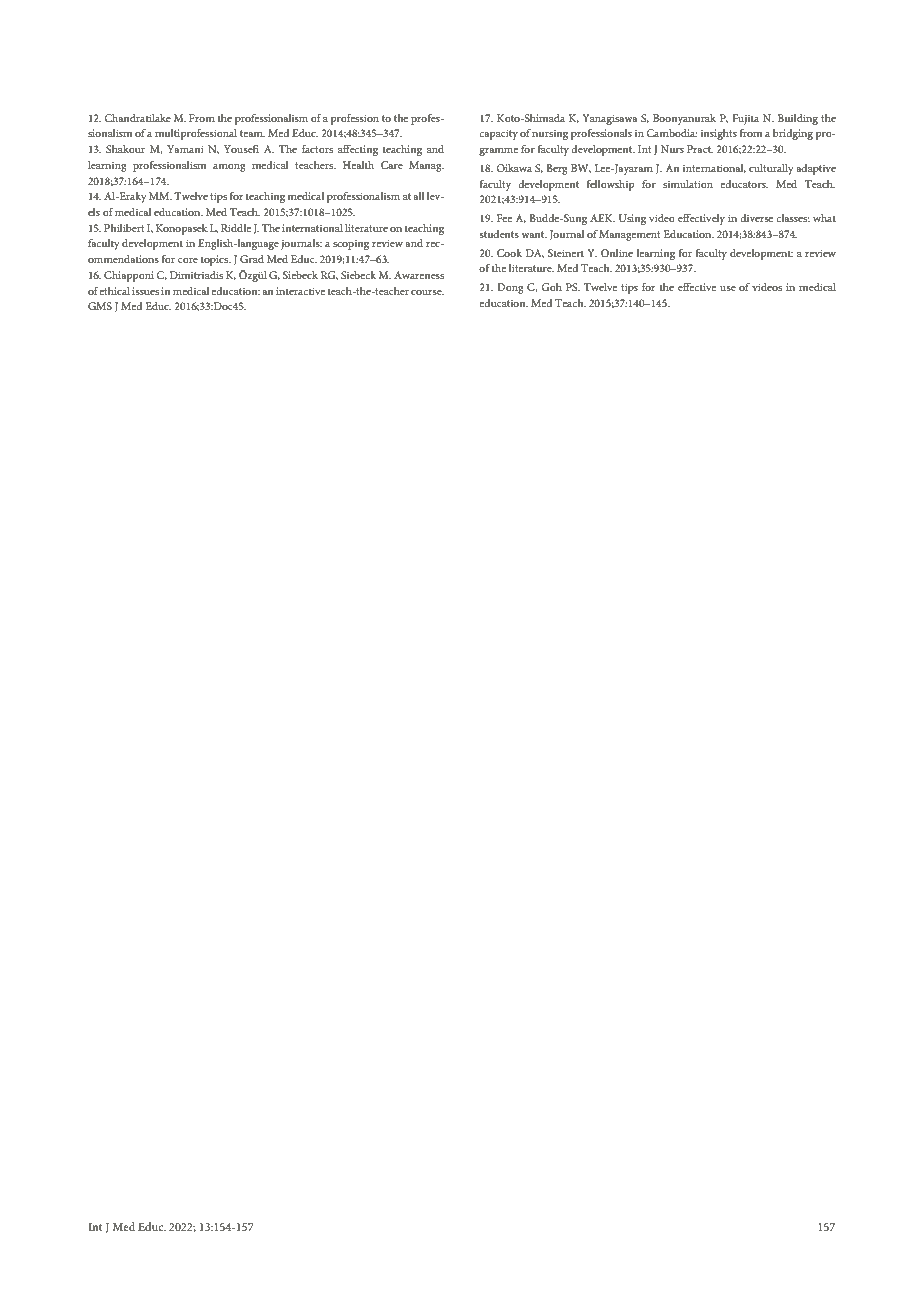 Image resolution: width=924 pixels, height=1308 pixels. What do you see at coordinates (427, 292) in the page?
I see `course` at bounding box center [427, 292].
